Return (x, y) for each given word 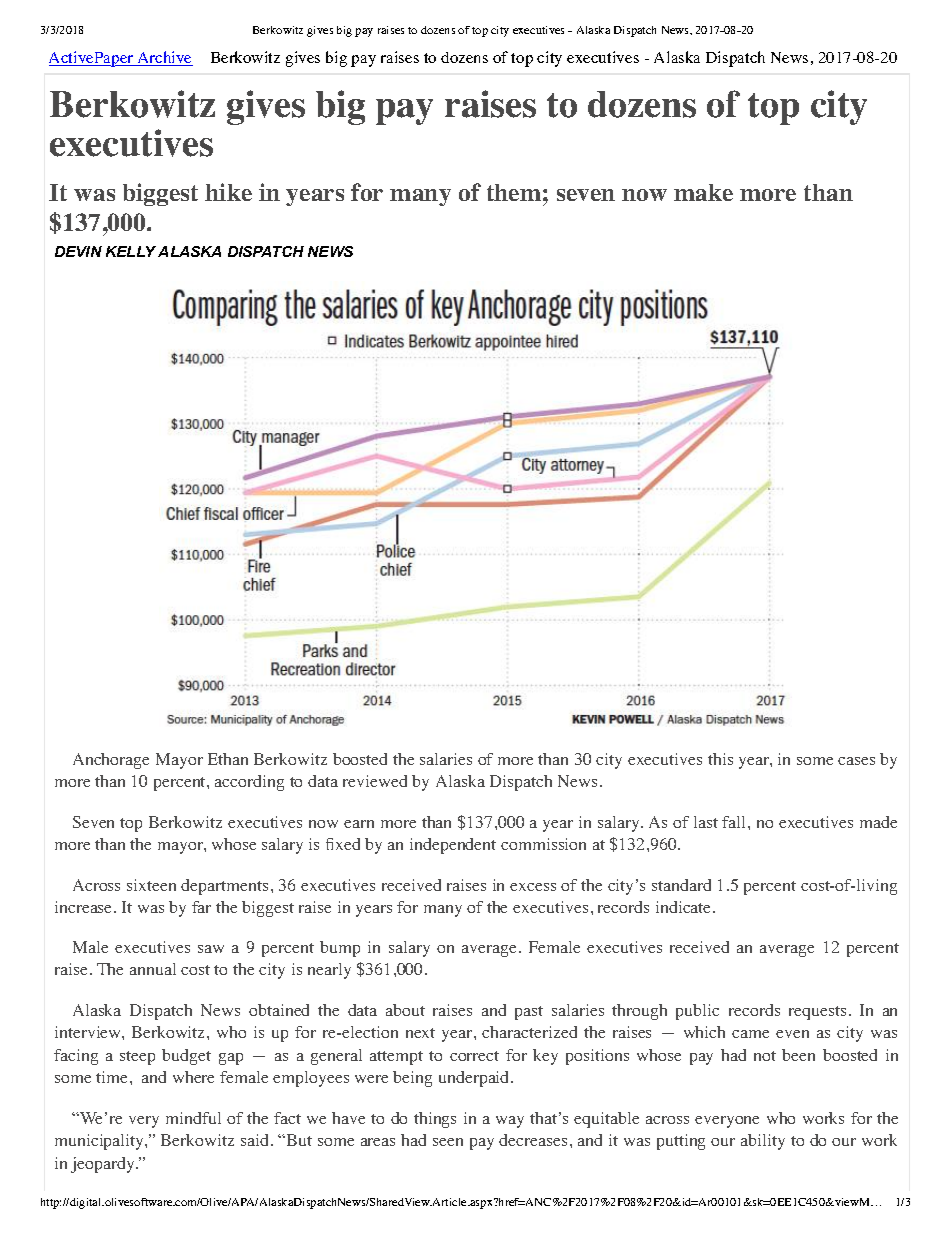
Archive (164, 58)
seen (448, 1142)
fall (735, 822)
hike (228, 192)
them (514, 192)
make (703, 192)
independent (453, 846)
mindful (193, 1118)
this (720, 759)
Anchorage (111, 761)
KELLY (131, 251)
